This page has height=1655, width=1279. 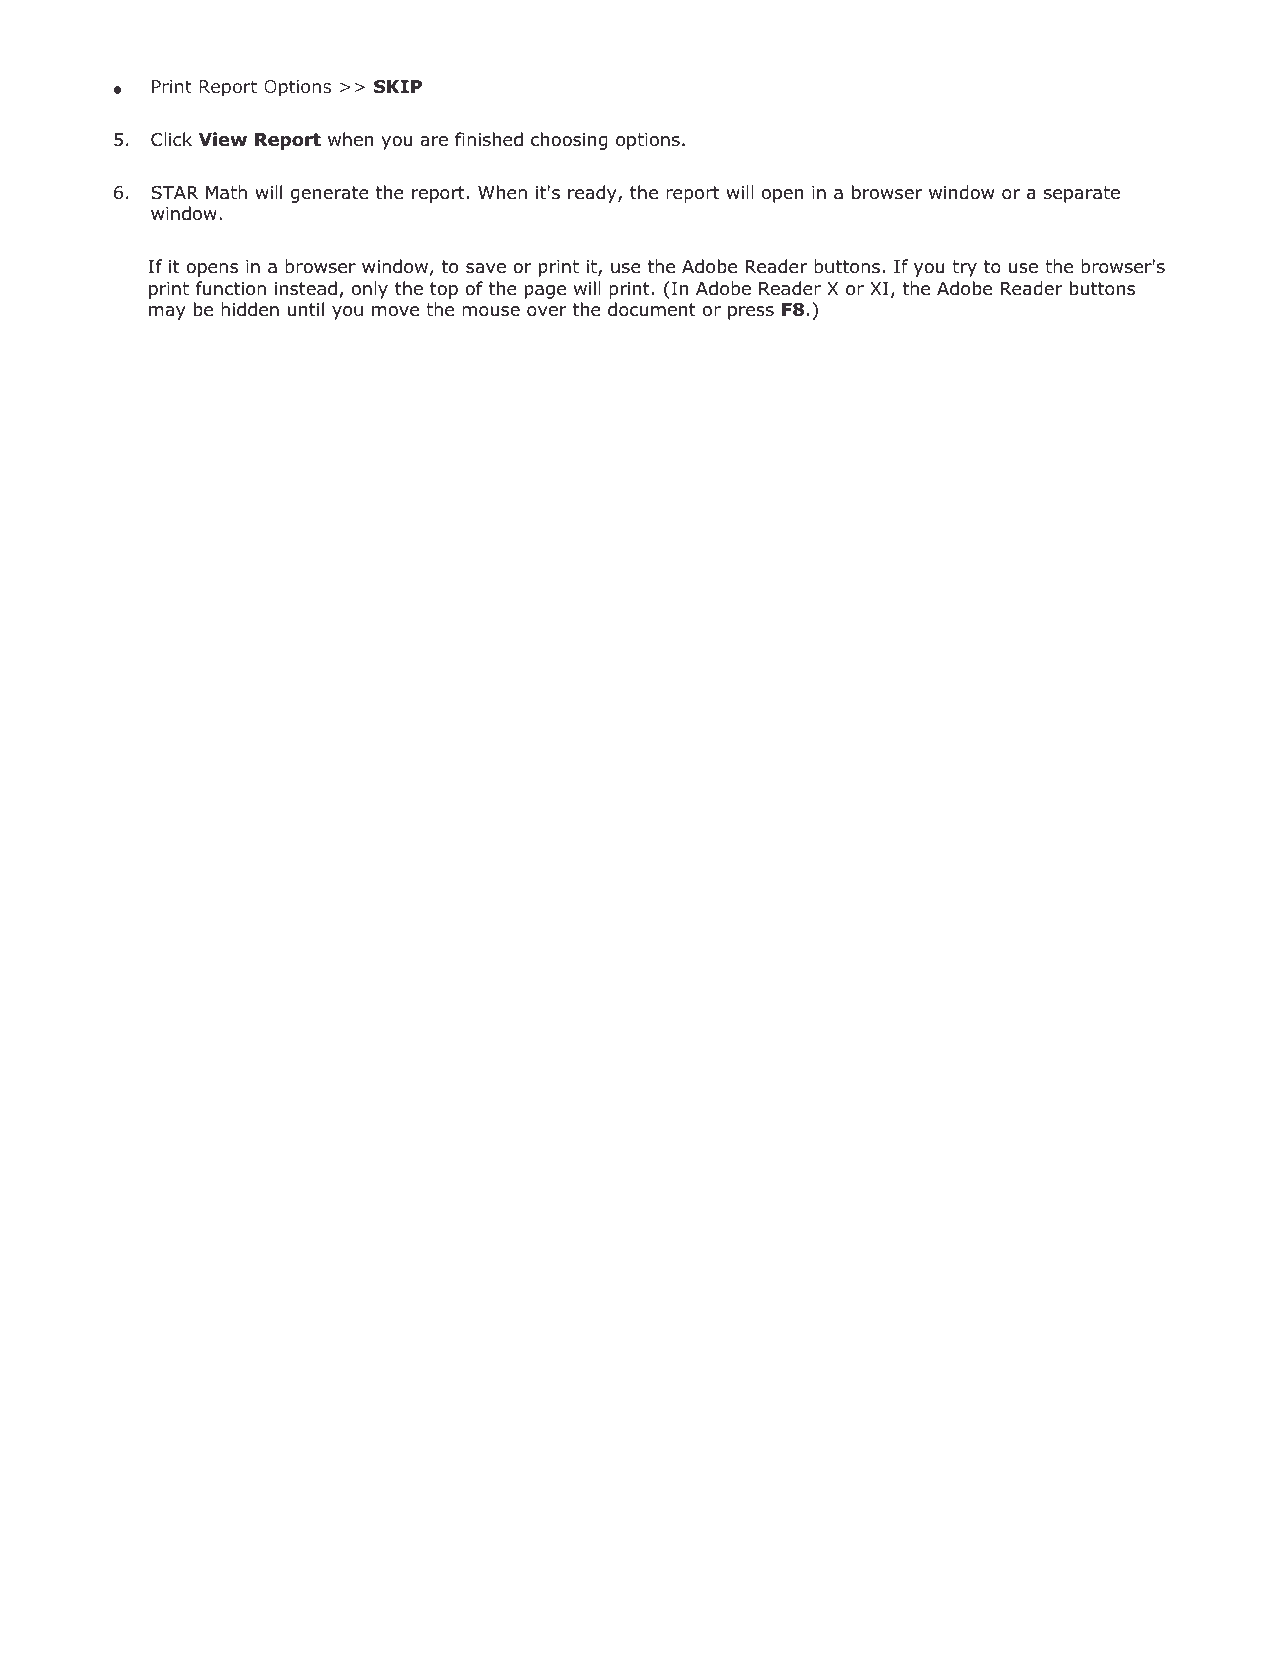 I want to click on generate, so click(x=329, y=194).
